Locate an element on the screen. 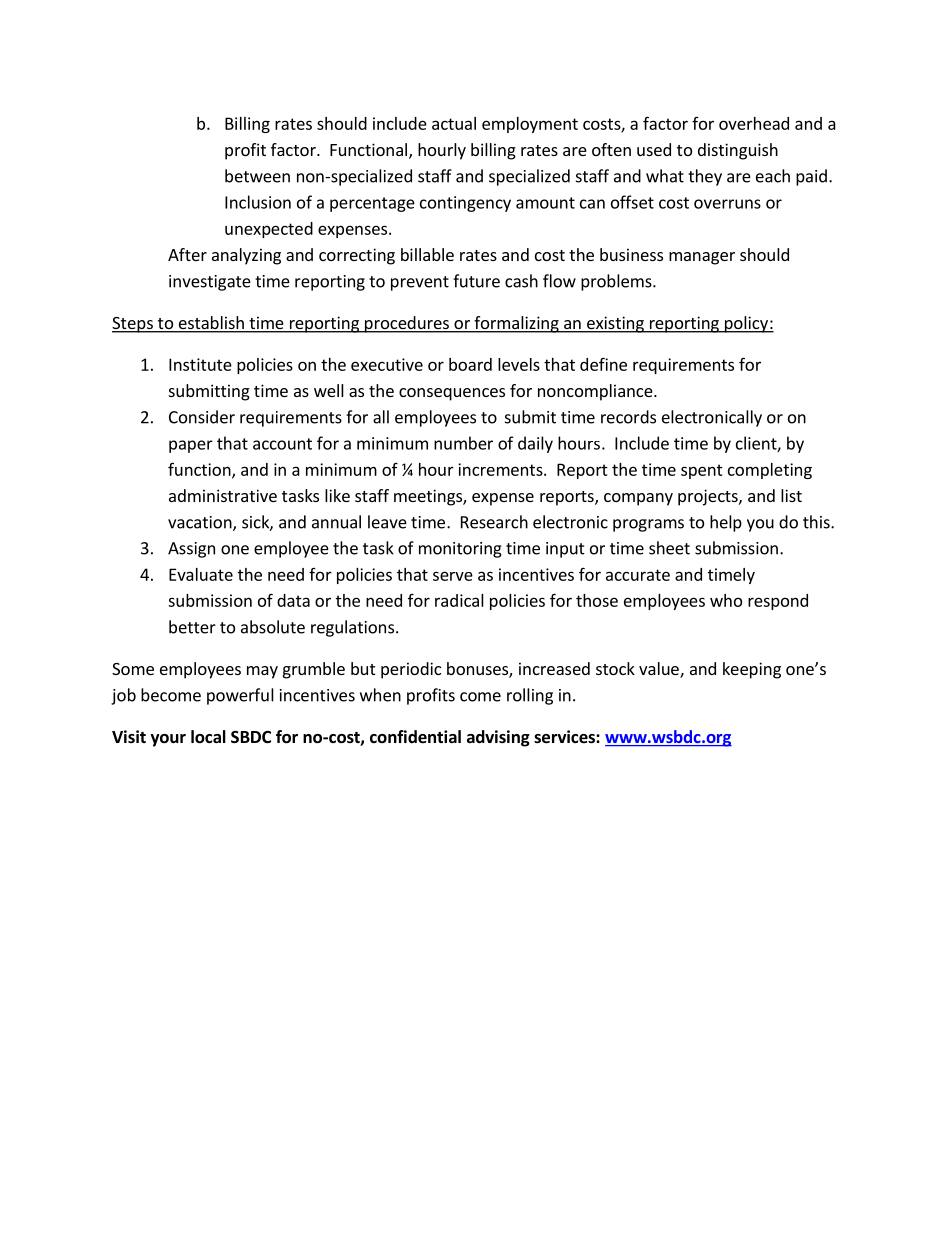 This screenshot has width=952, height=1233. Research is located at coordinates (494, 522).
